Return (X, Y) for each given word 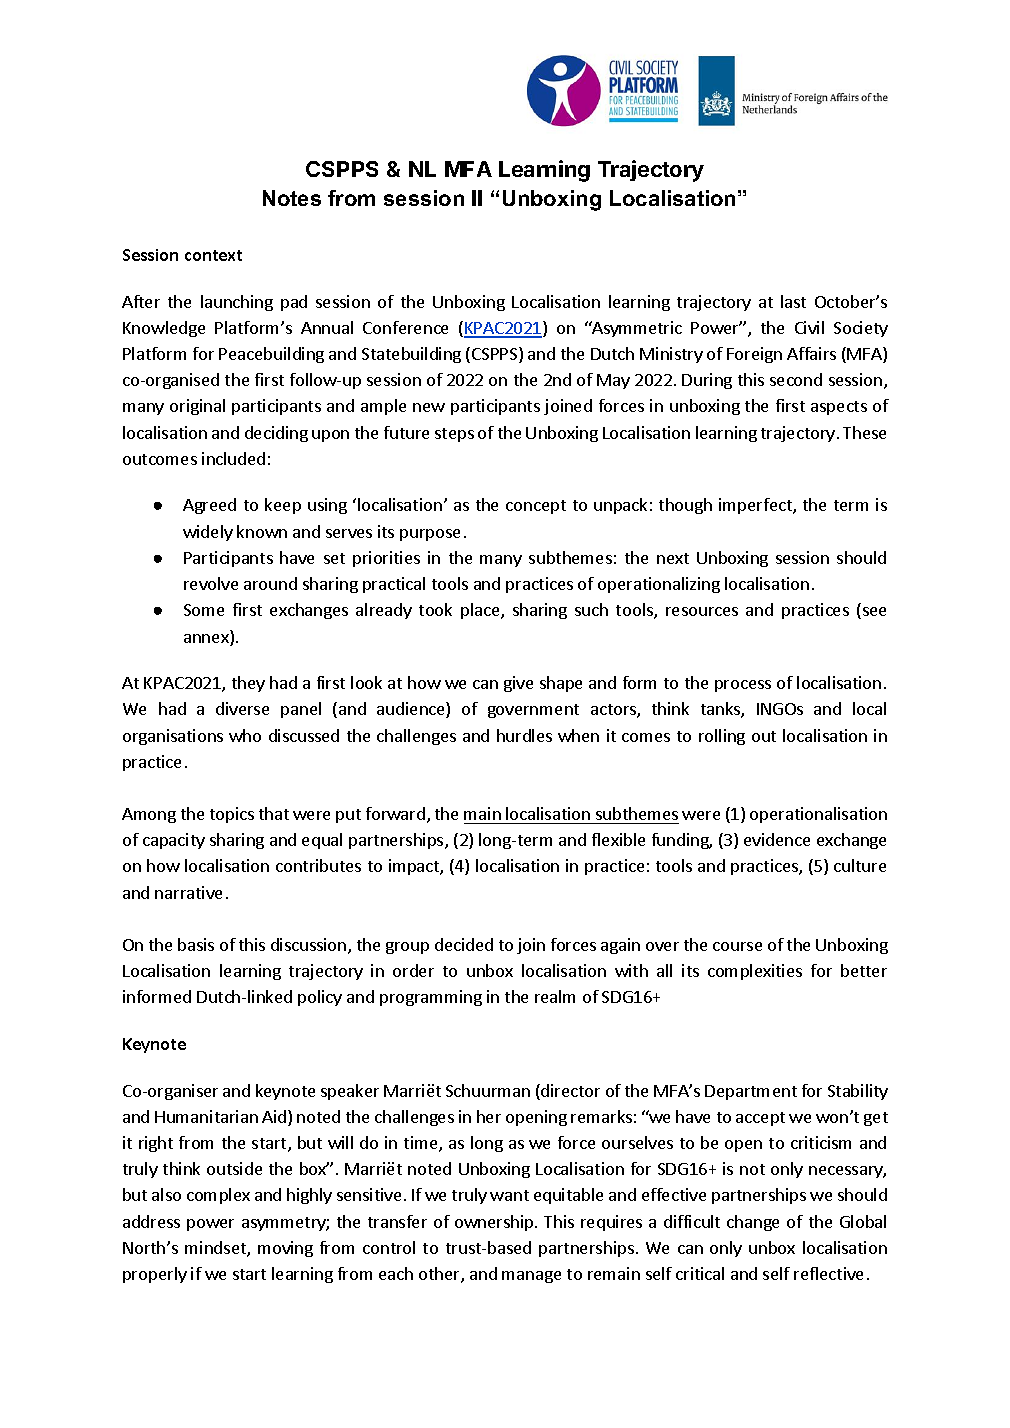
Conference (405, 327)
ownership (495, 1223)
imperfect (756, 506)
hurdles (524, 735)
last (793, 301)
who (245, 735)
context (213, 255)
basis (196, 944)
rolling (722, 737)
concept (536, 507)
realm (555, 996)
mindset (216, 1249)
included (233, 458)
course (737, 946)
